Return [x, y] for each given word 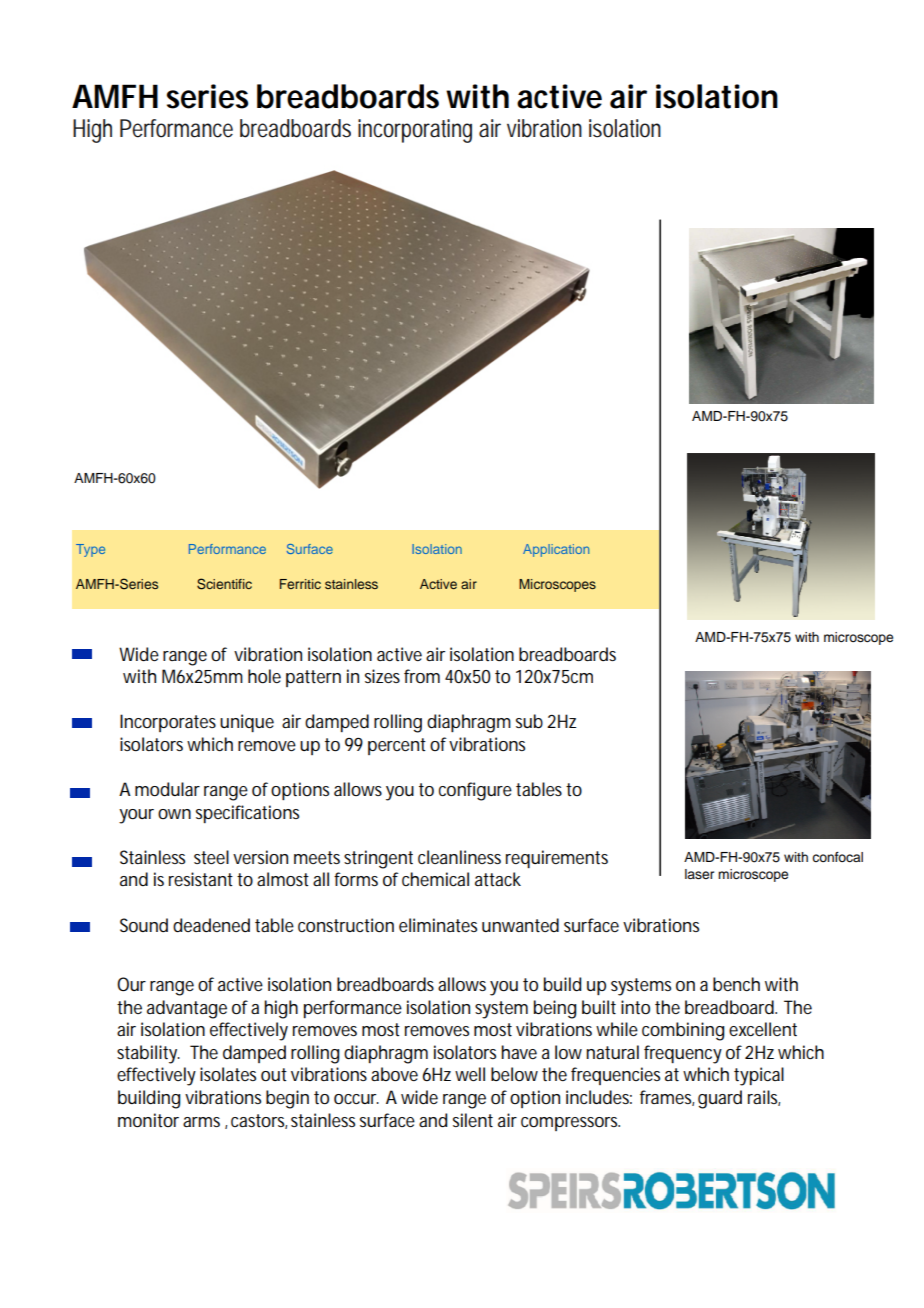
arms [201, 1122]
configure [475, 791]
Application [556, 550]
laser [699, 874]
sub [529, 721]
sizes [382, 676]
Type [90, 550]
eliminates [438, 925]
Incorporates [168, 723]
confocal [837, 857]
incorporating [415, 131]
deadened [211, 925]
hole [264, 676]
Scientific [224, 584]
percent [397, 746]
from [422, 676]
